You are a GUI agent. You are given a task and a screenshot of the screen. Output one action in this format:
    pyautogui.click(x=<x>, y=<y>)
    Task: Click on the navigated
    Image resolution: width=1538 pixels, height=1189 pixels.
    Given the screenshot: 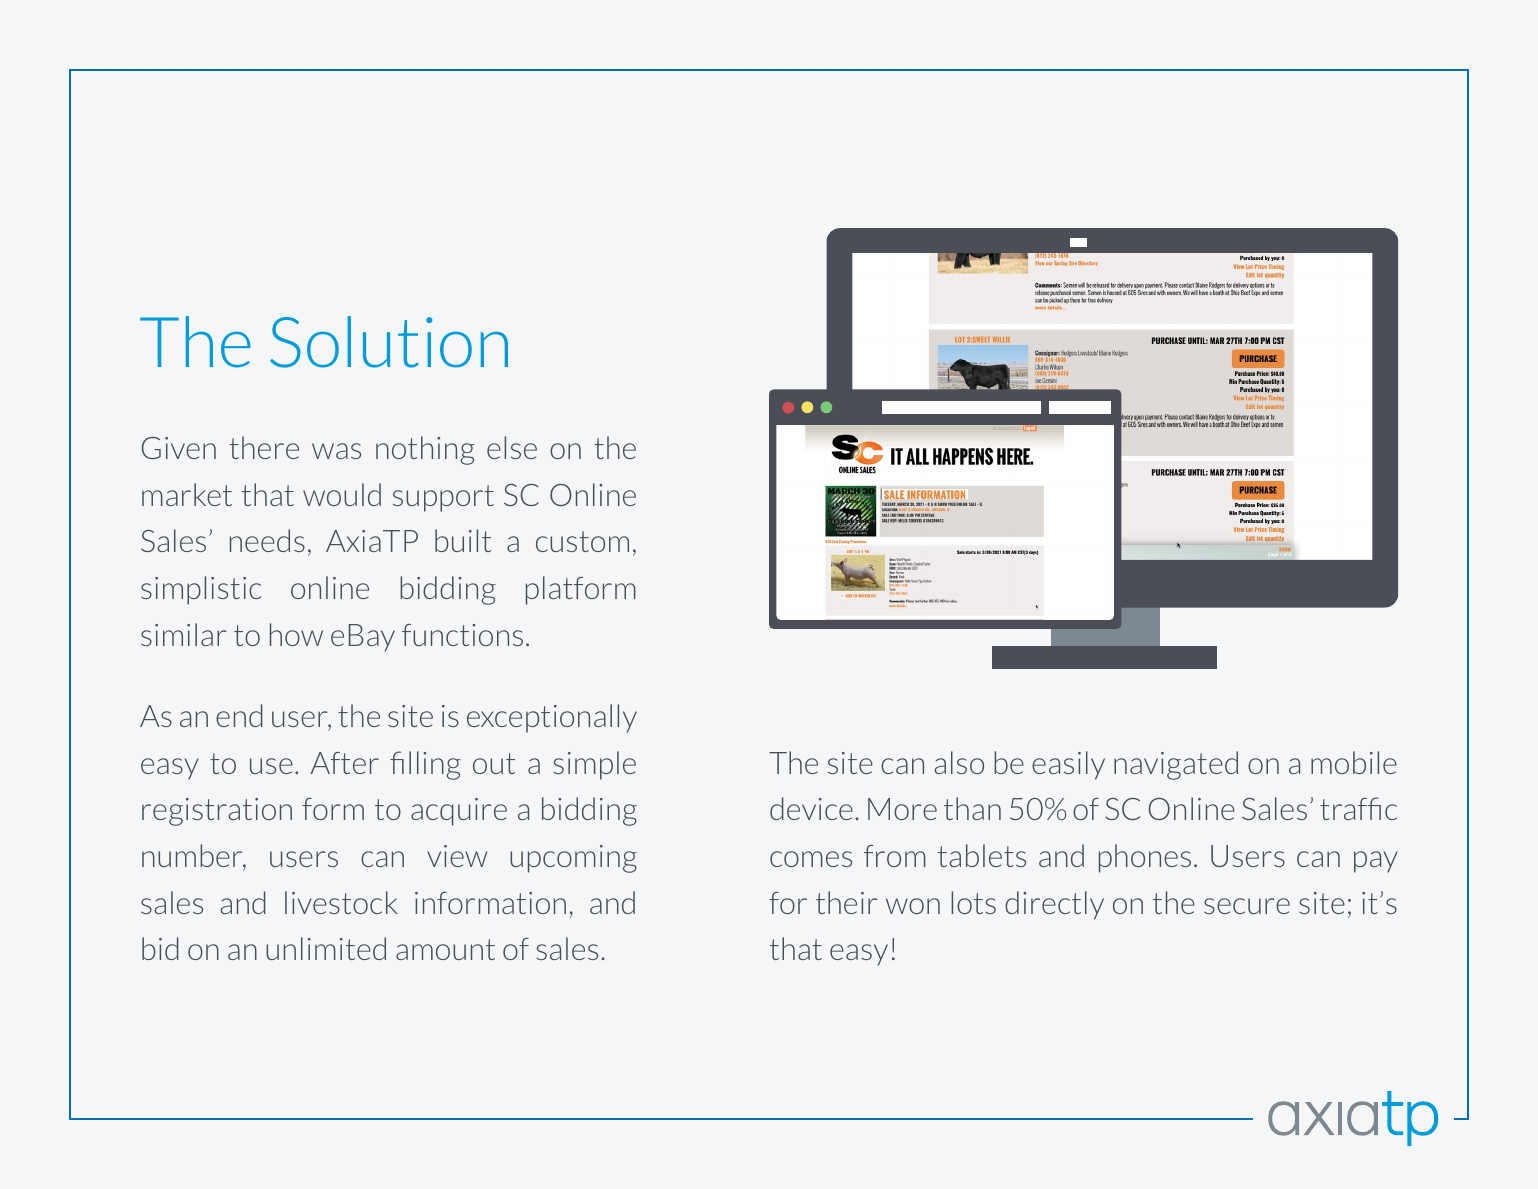 What is the action you would take?
    pyautogui.click(x=1176, y=765)
